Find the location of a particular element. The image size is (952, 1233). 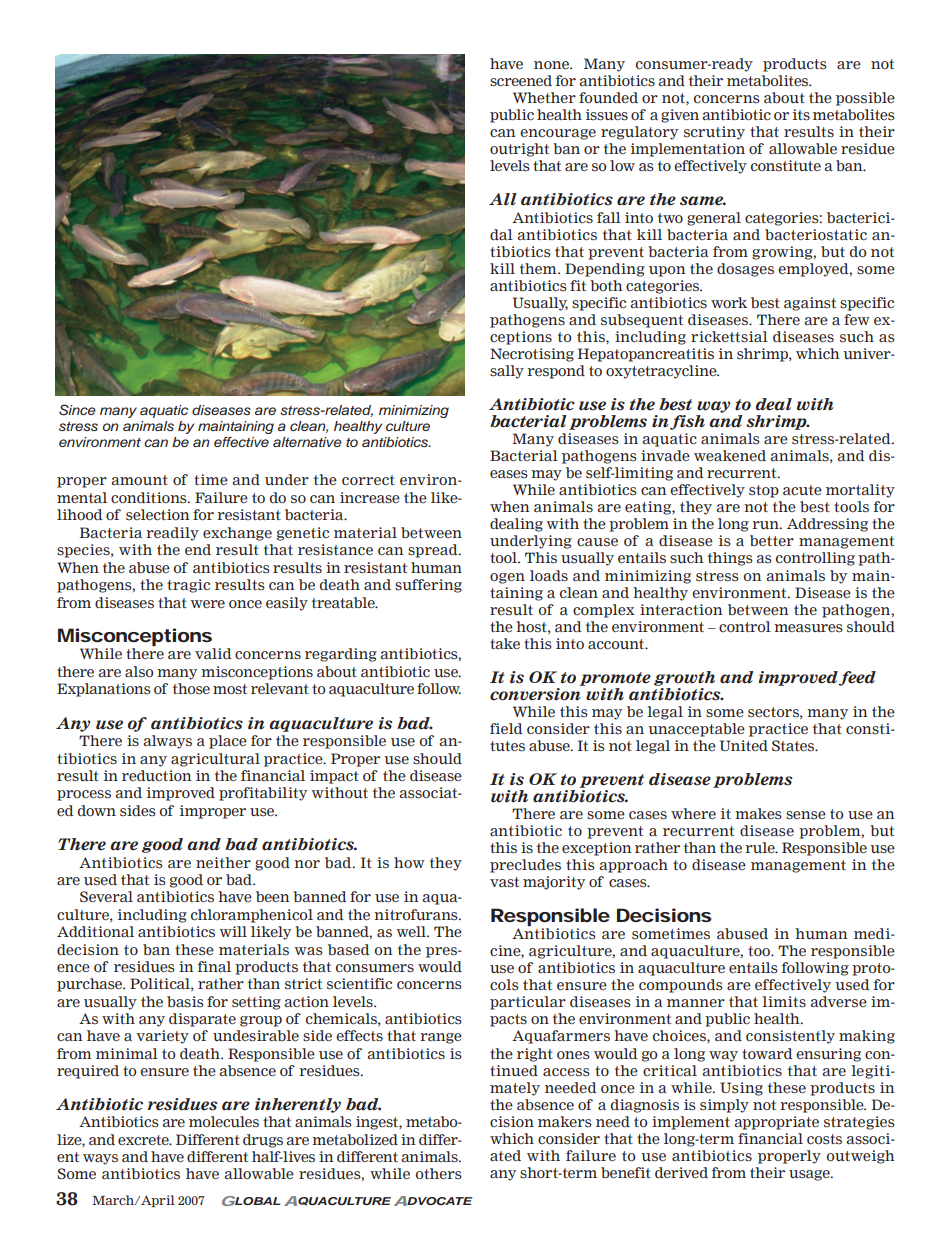

Whether is located at coordinates (544, 97).
